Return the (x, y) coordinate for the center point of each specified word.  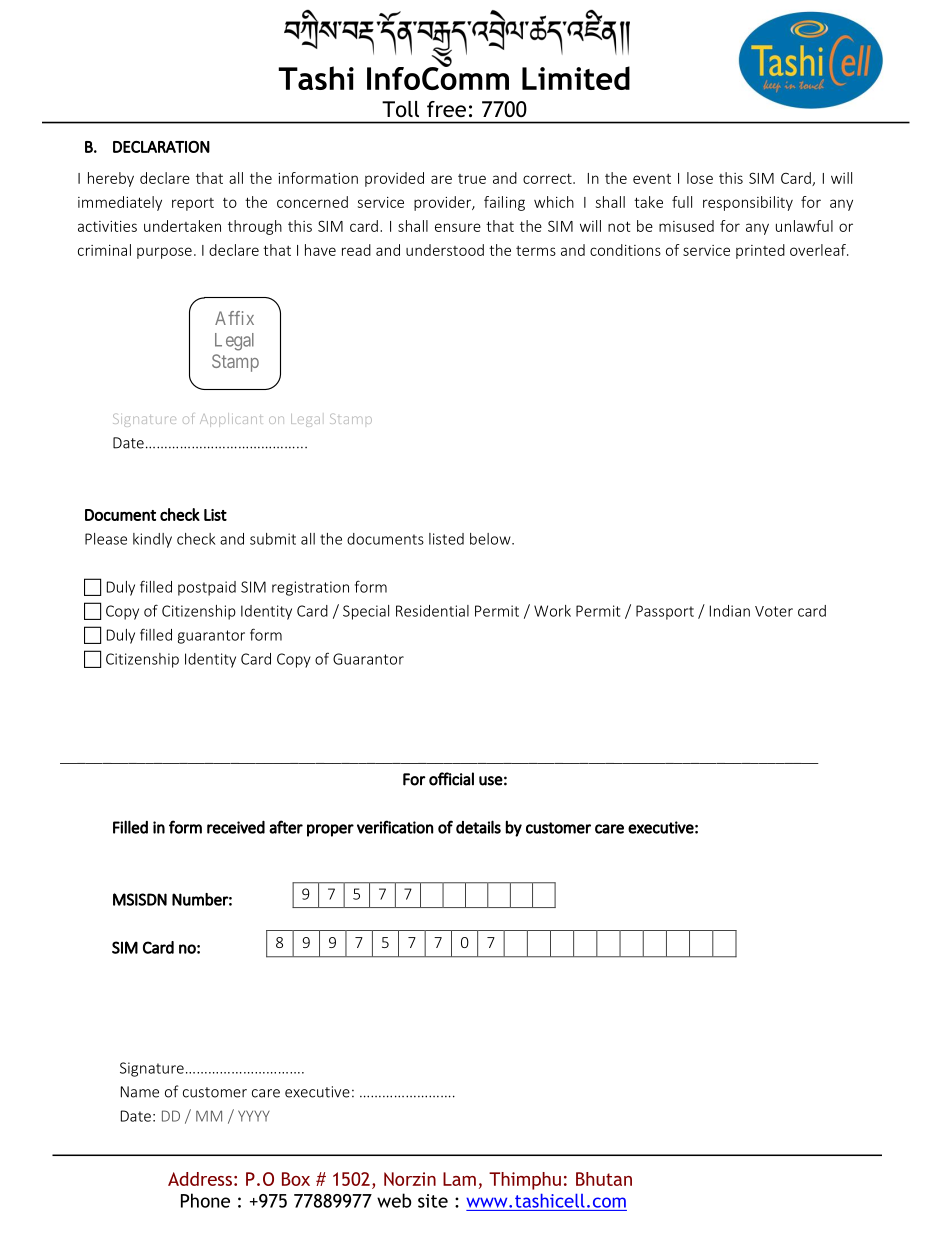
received (236, 827)
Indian (730, 611)
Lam (459, 1179)
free (446, 109)
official (451, 779)
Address (200, 1179)
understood (445, 250)
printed (760, 251)
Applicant (231, 420)
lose (700, 178)
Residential (432, 611)
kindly (152, 540)
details (478, 827)
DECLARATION (161, 147)
